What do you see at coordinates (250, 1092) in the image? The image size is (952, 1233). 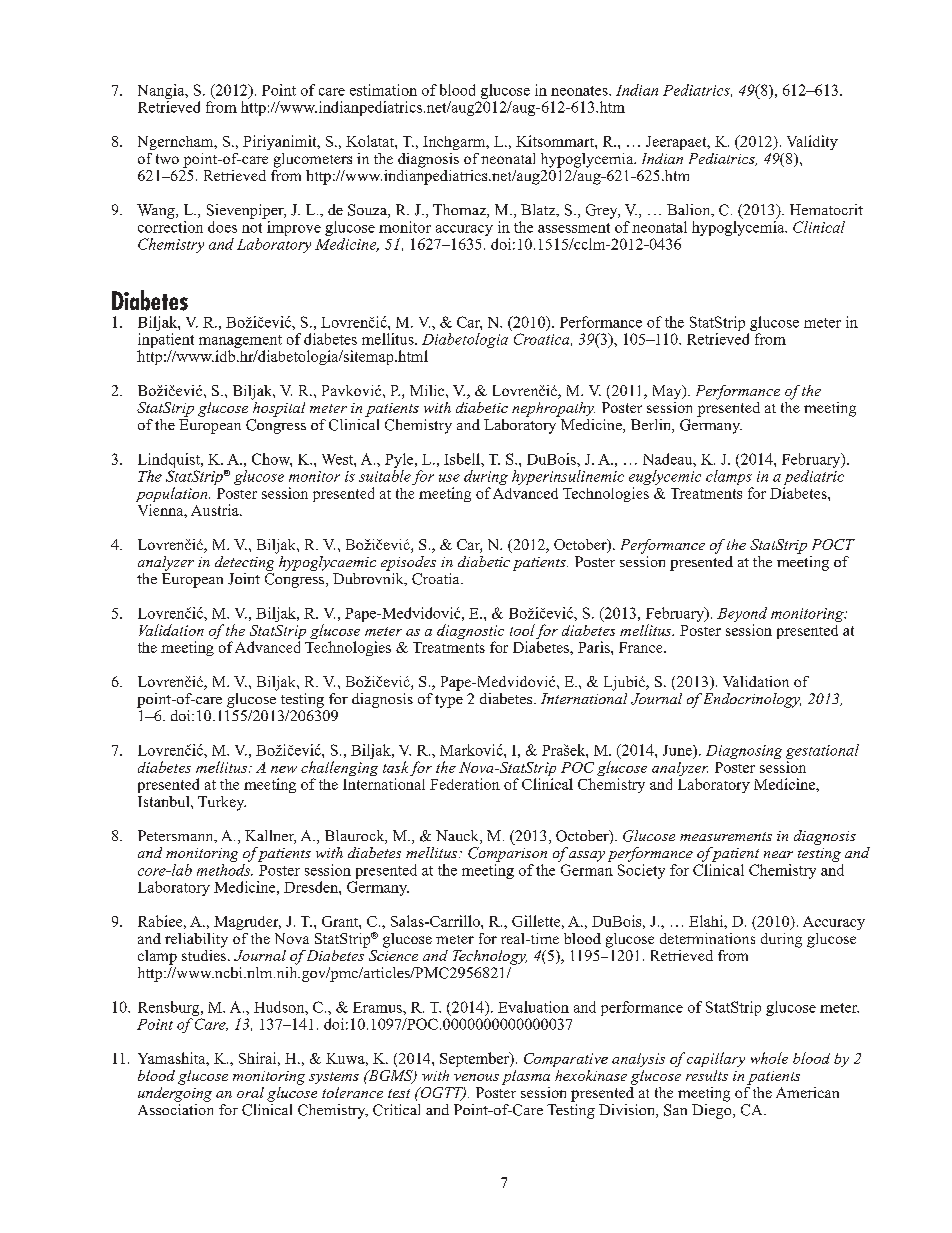 I see `oral` at bounding box center [250, 1092].
